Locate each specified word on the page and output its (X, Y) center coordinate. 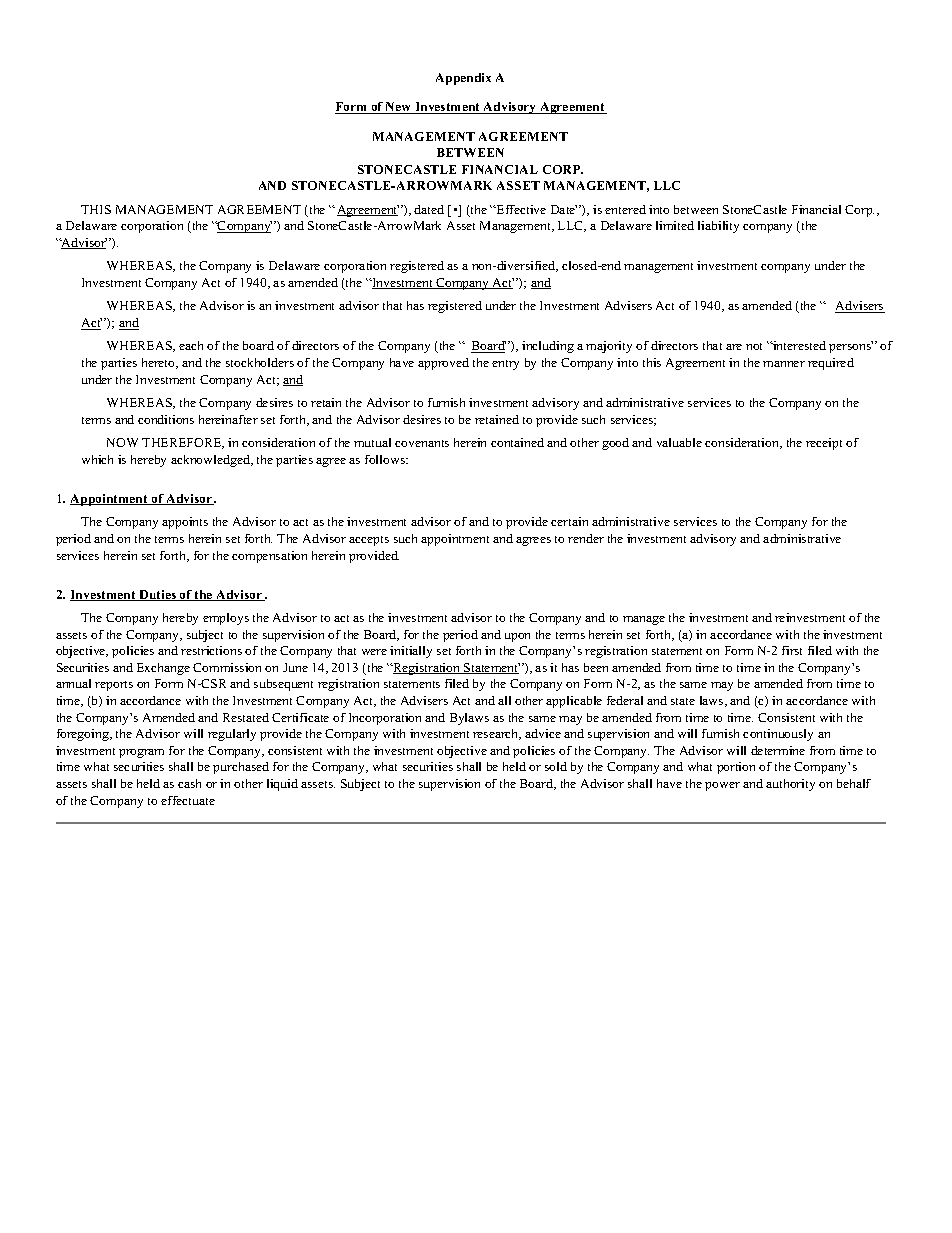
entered (625, 209)
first (792, 650)
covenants (422, 443)
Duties (157, 595)
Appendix (463, 79)
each (191, 345)
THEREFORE (183, 443)
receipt (824, 444)
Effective (520, 209)
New (399, 108)
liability (718, 227)
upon (517, 637)
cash (189, 783)
